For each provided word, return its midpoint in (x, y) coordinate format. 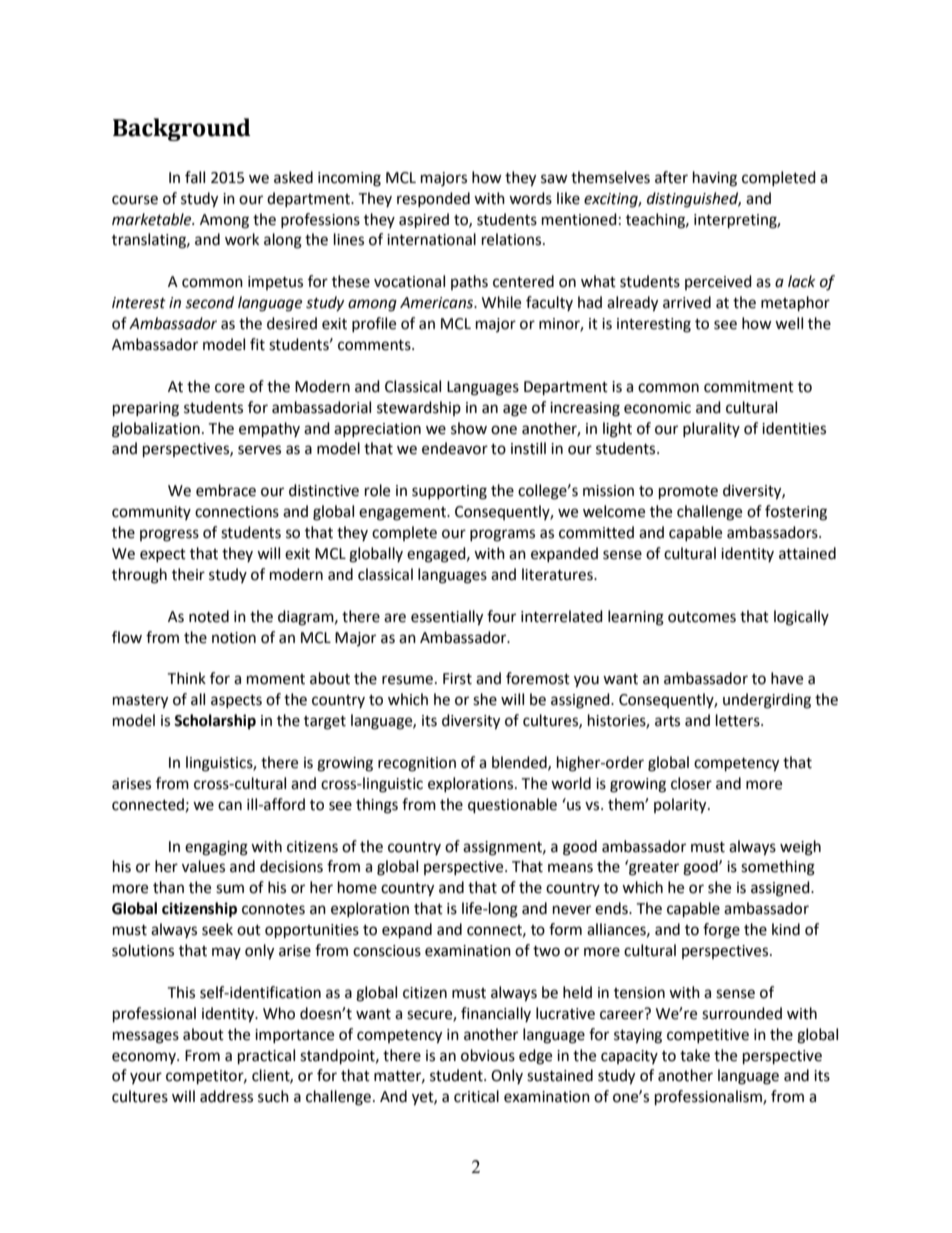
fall (195, 177)
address (226, 1096)
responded (433, 199)
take (695, 1055)
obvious (488, 1055)
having (715, 179)
